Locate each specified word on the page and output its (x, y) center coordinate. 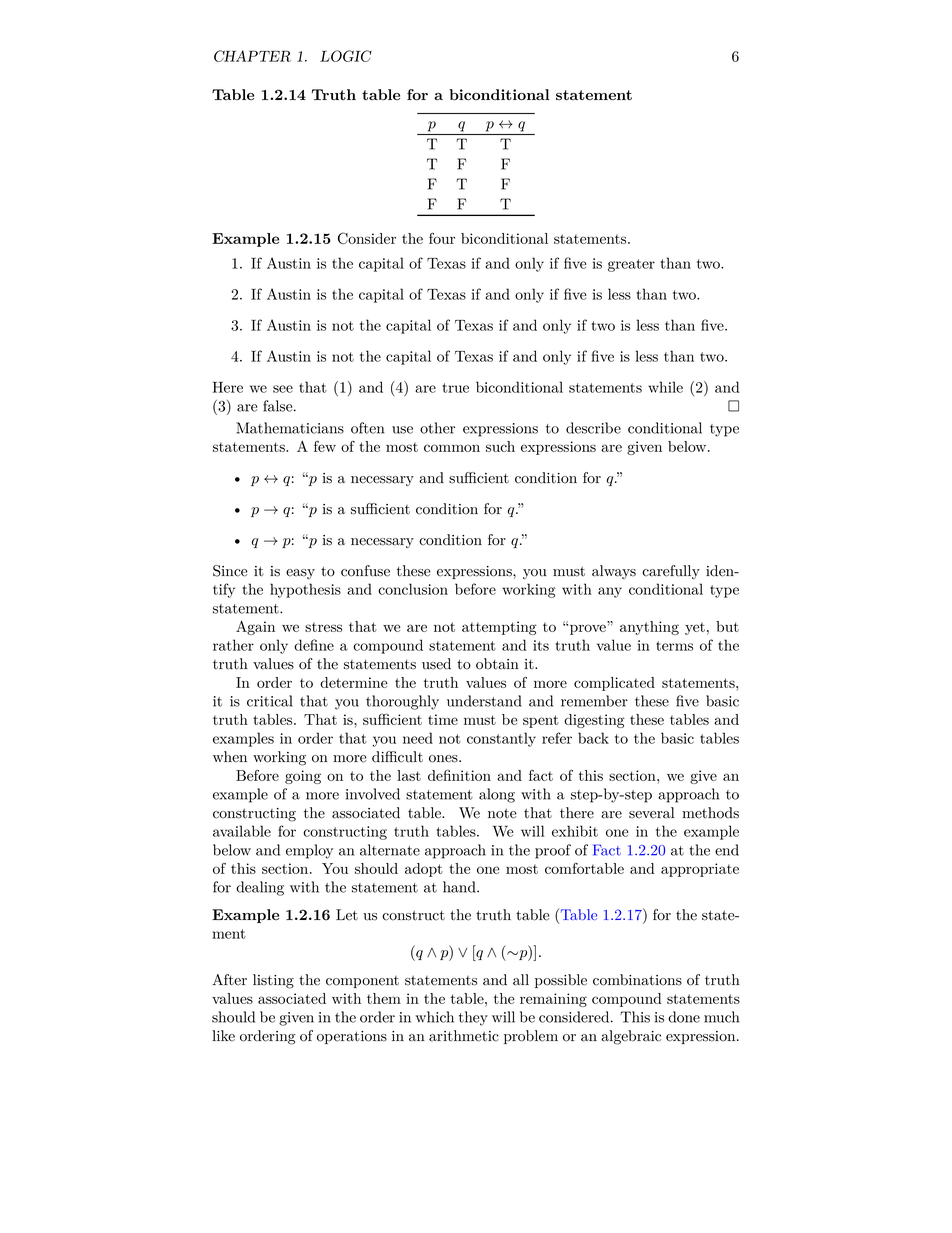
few (325, 446)
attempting (499, 628)
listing (273, 981)
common (452, 448)
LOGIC (346, 56)
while (665, 387)
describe (593, 428)
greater (631, 265)
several (651, 813)
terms (674, 646)
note (502, 814)
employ (309, 851)
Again (255, 628)
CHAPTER (252, 56)
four (442, 238)
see (283, 389)
